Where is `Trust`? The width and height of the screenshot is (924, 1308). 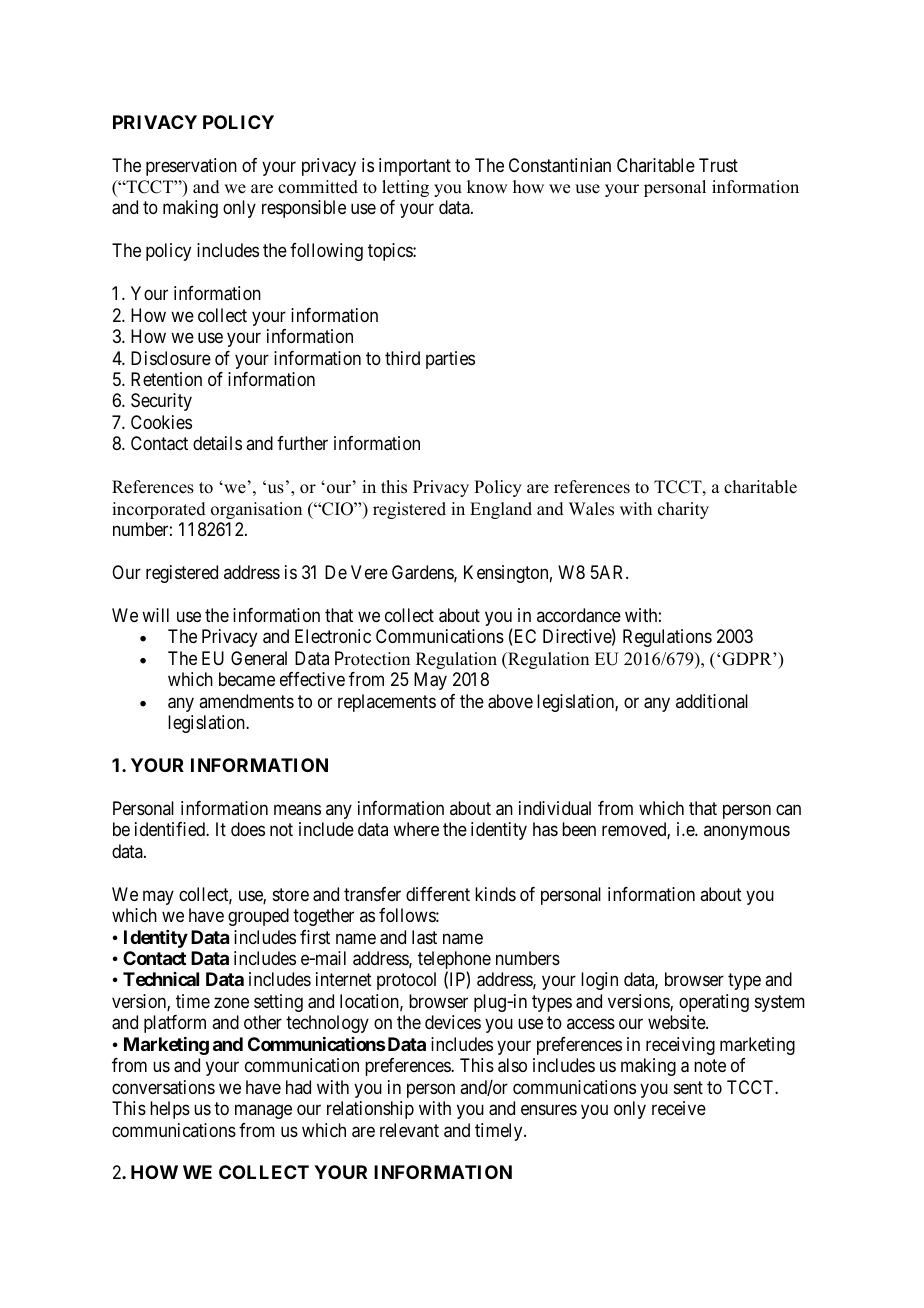 Trust is located at coordinates (718, 165).
